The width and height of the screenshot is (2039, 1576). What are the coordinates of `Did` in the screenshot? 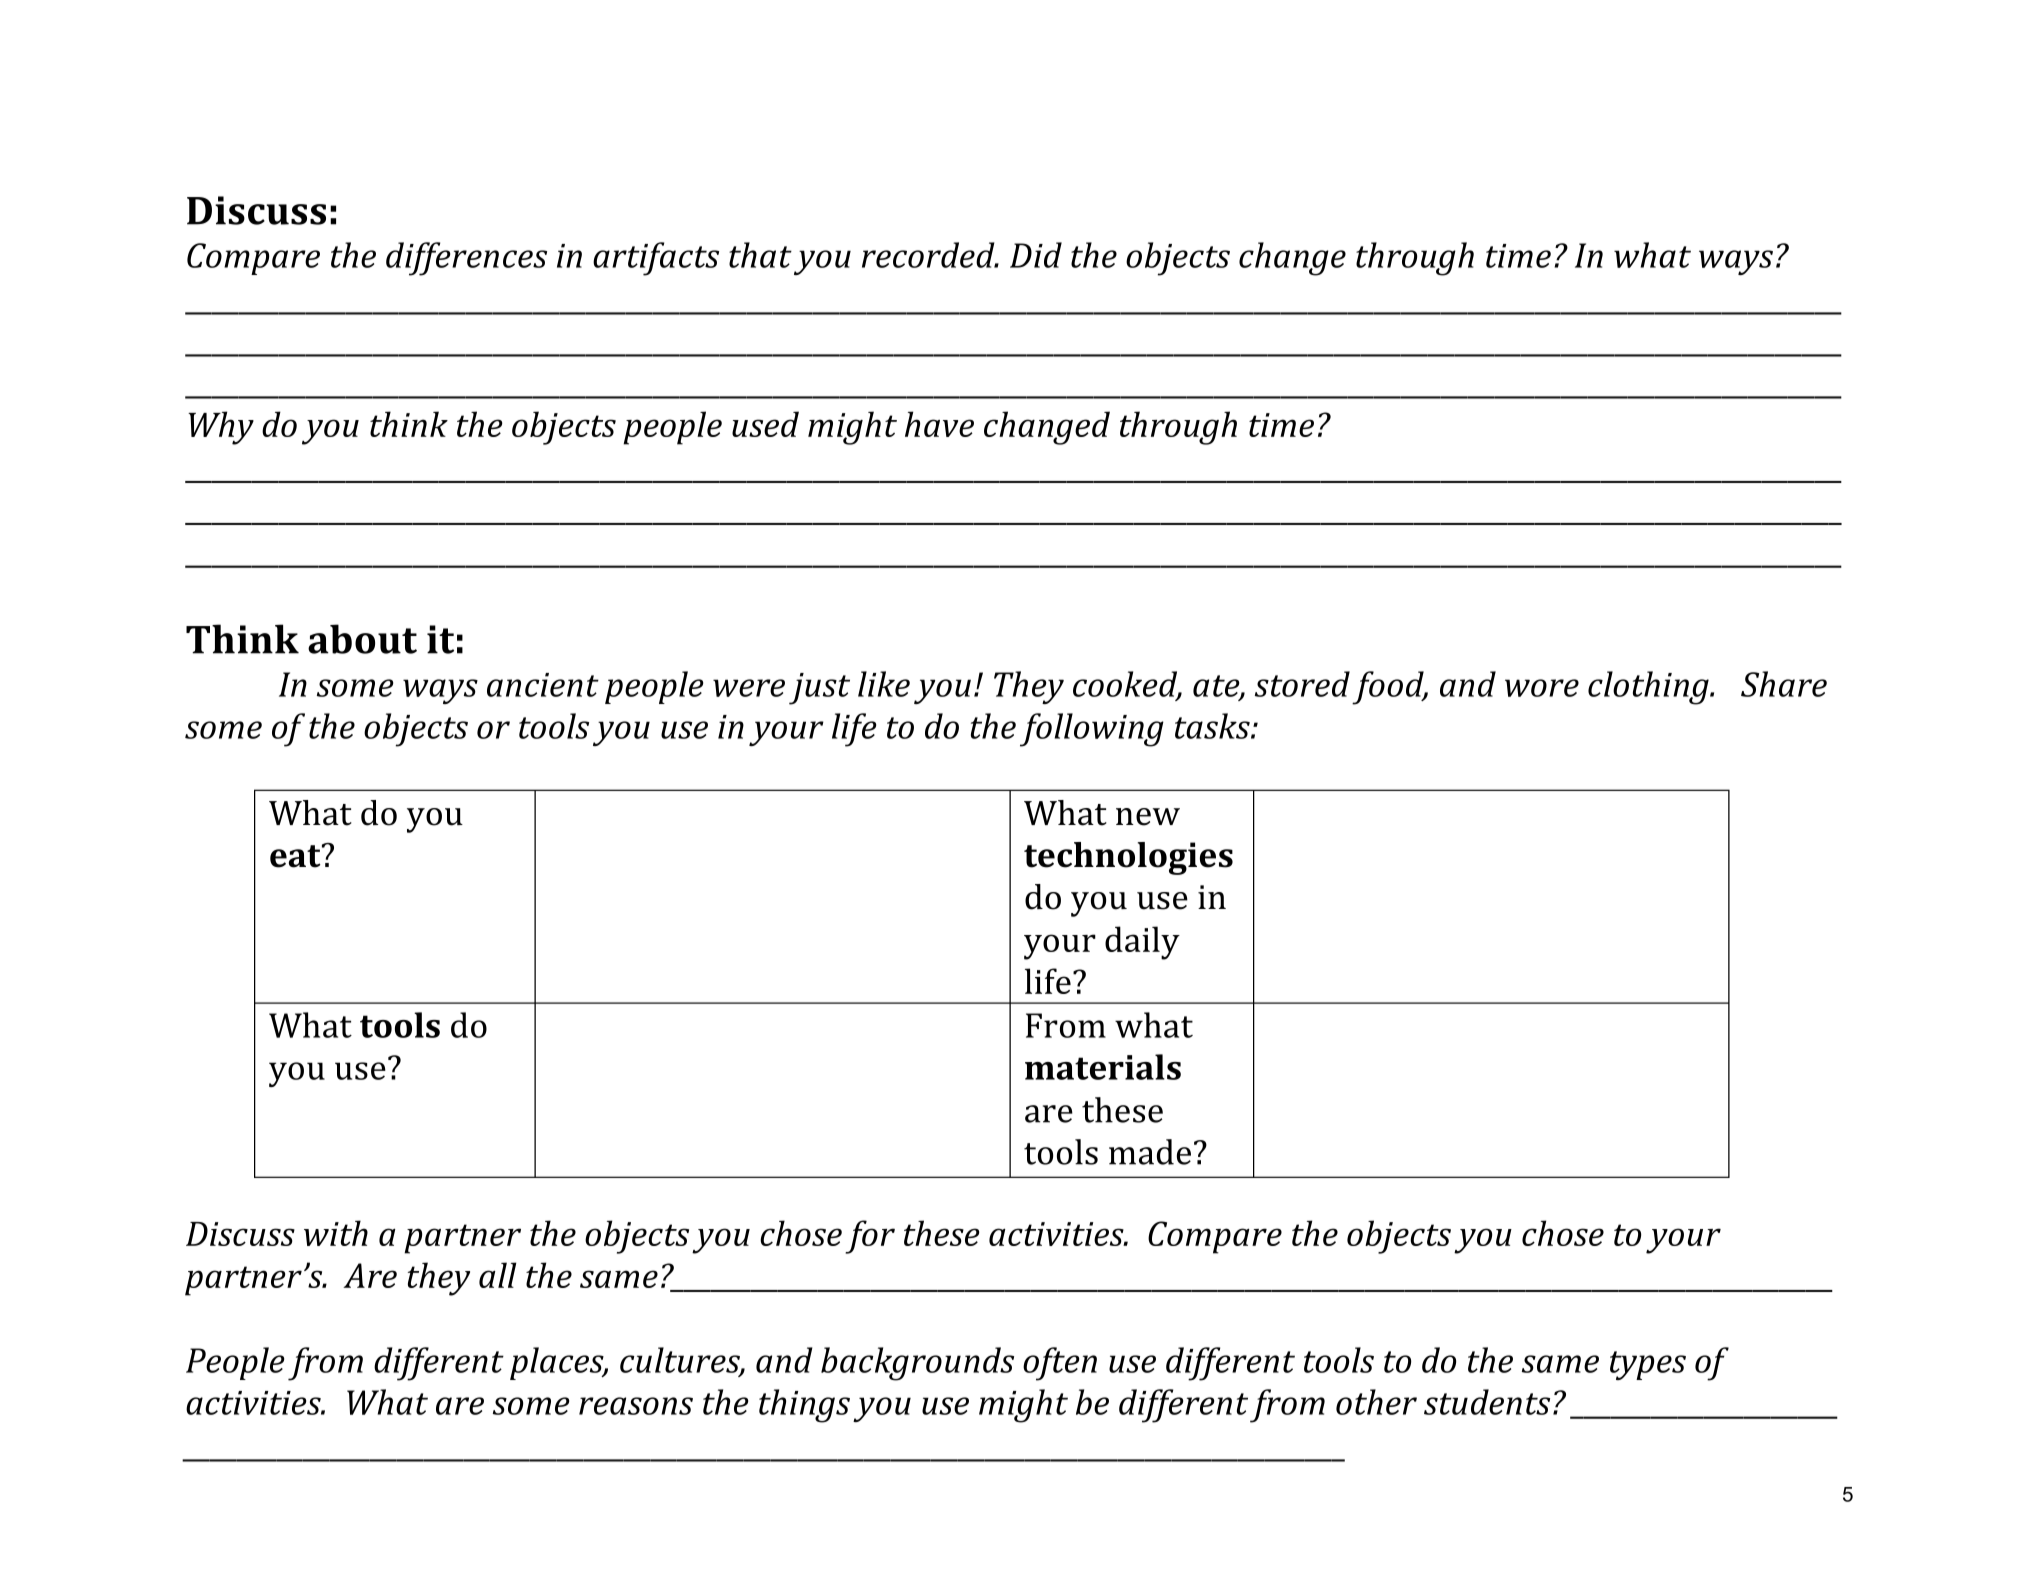 It's located at (1036, 255).
